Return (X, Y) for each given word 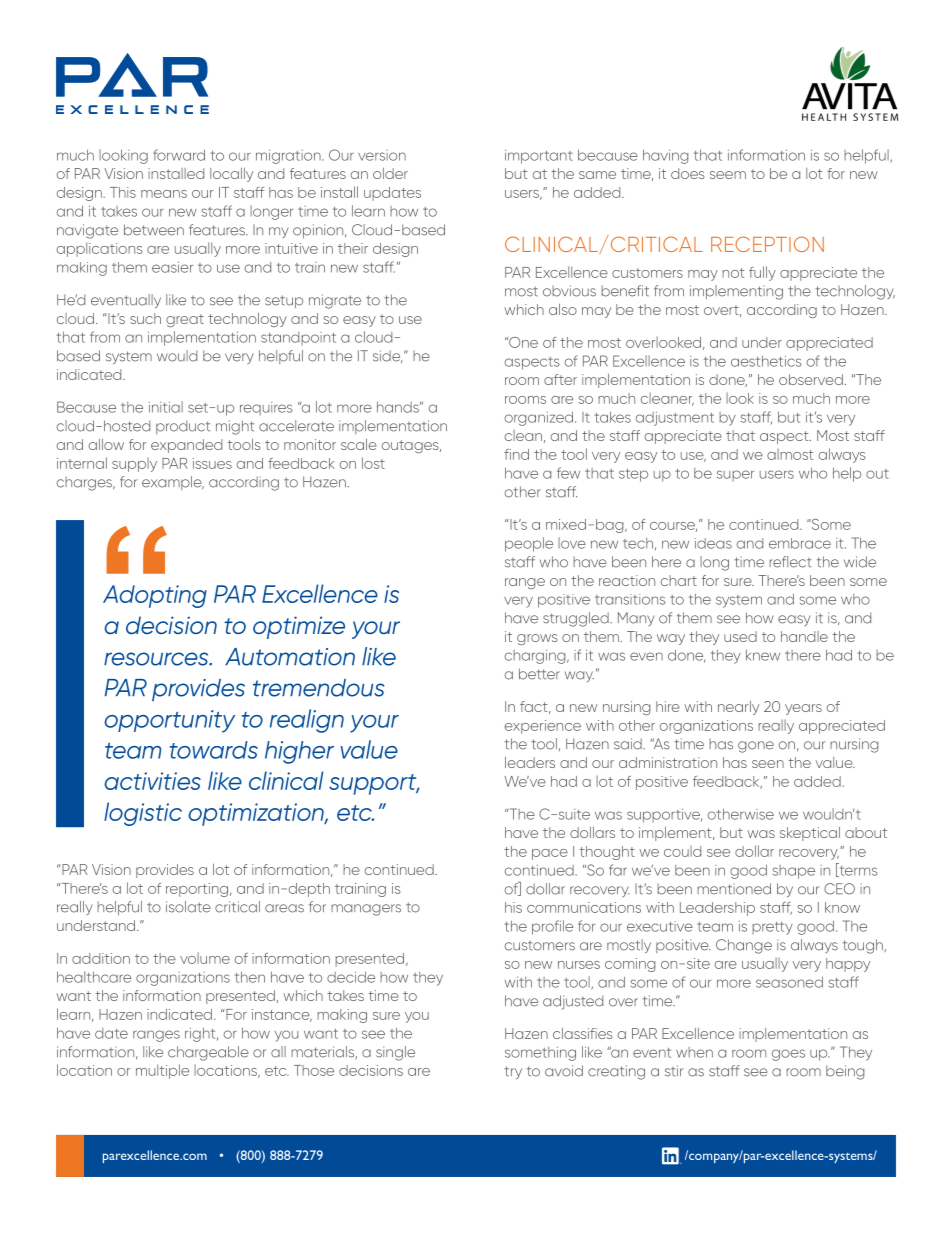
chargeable (208, 1053)
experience (543, 727)
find (516, 454)
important (539, 157)
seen (768, 764)
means (164, 194)
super (735, 475)
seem (728, 175)
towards (214, 750)
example (173, 483)
